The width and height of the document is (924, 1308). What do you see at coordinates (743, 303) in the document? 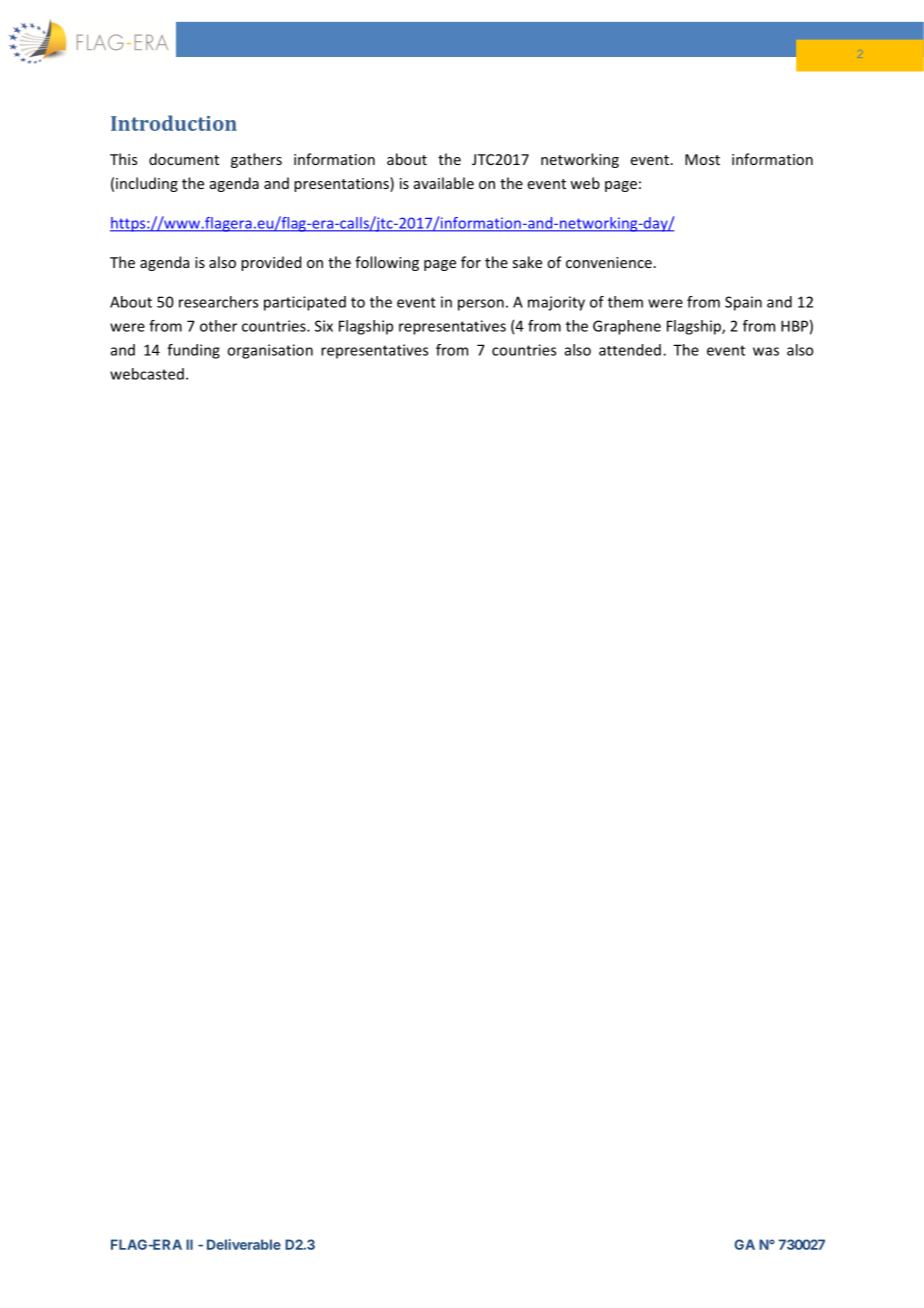
I see `Spain` at bounding box center [743, 303].
